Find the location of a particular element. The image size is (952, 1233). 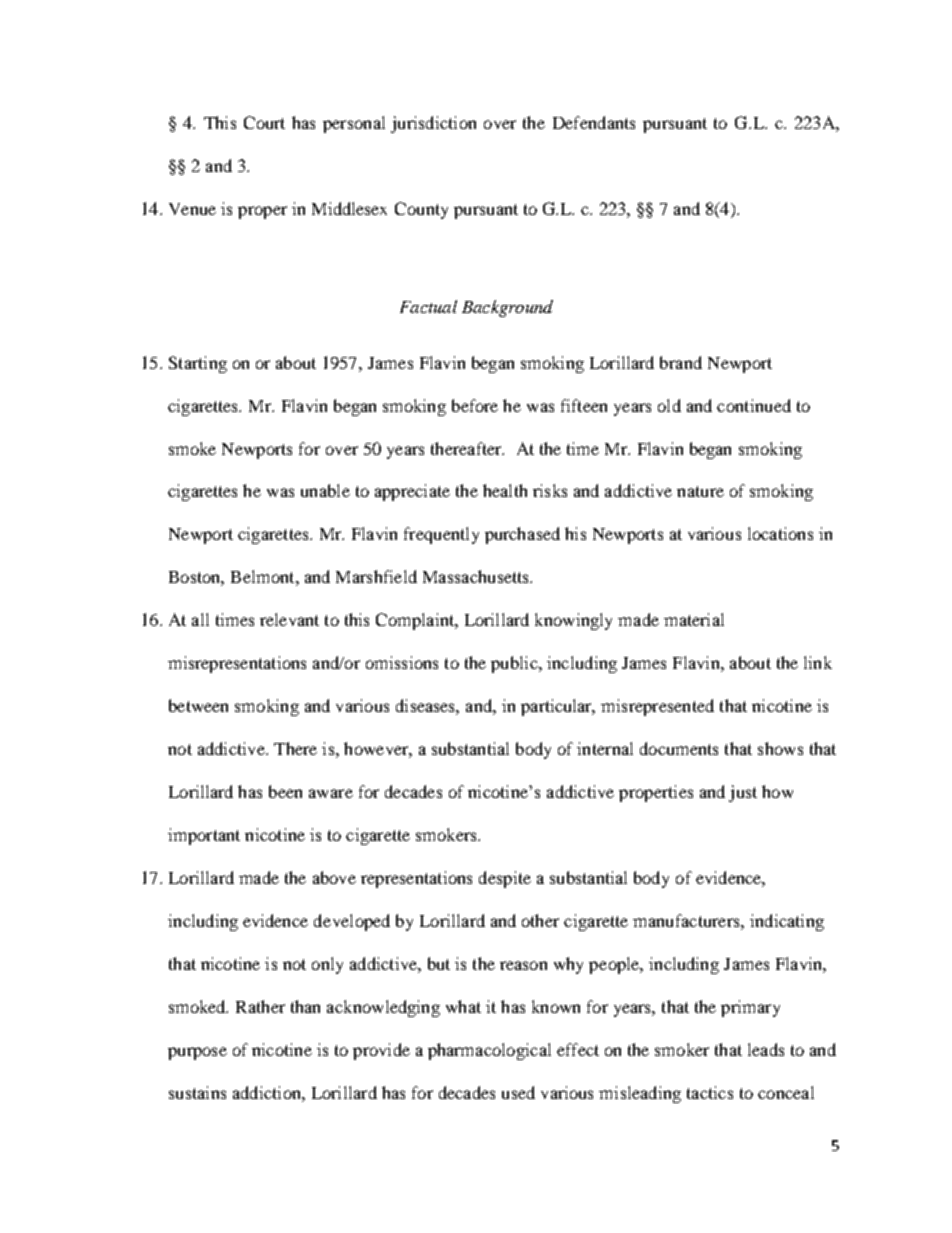

locations is located at coordinates (780, 533).
